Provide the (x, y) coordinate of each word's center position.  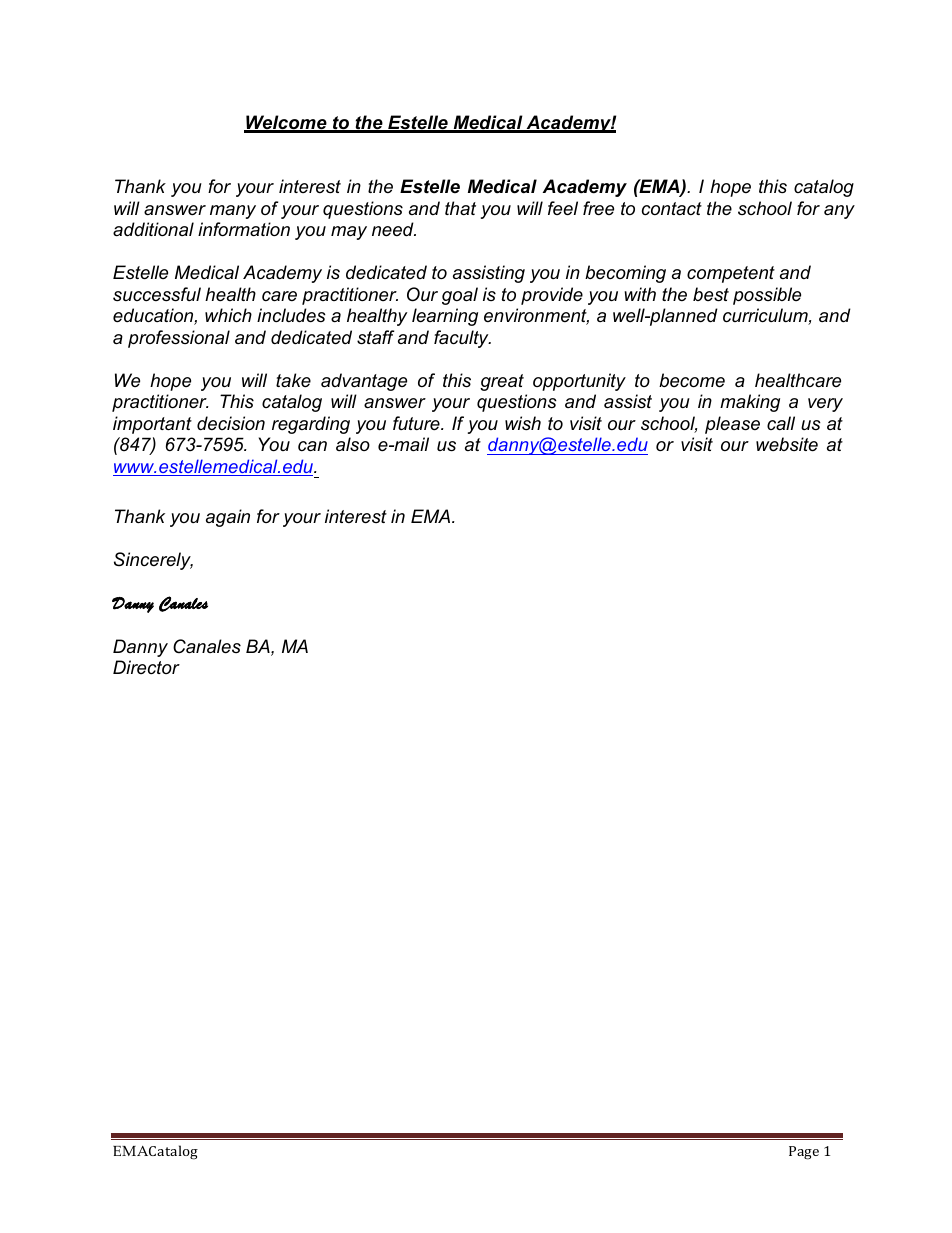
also (353, 444)
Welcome (286, 123)
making (750, 403)
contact (672, 208)
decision (231, 423)
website (787, 444)
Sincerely (153, 561)
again (228, 518)
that (460, 208)
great (502, 382)
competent (731, 274)
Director (146, 667)
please (732, 425)
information (244, 229)
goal (460, 296)
